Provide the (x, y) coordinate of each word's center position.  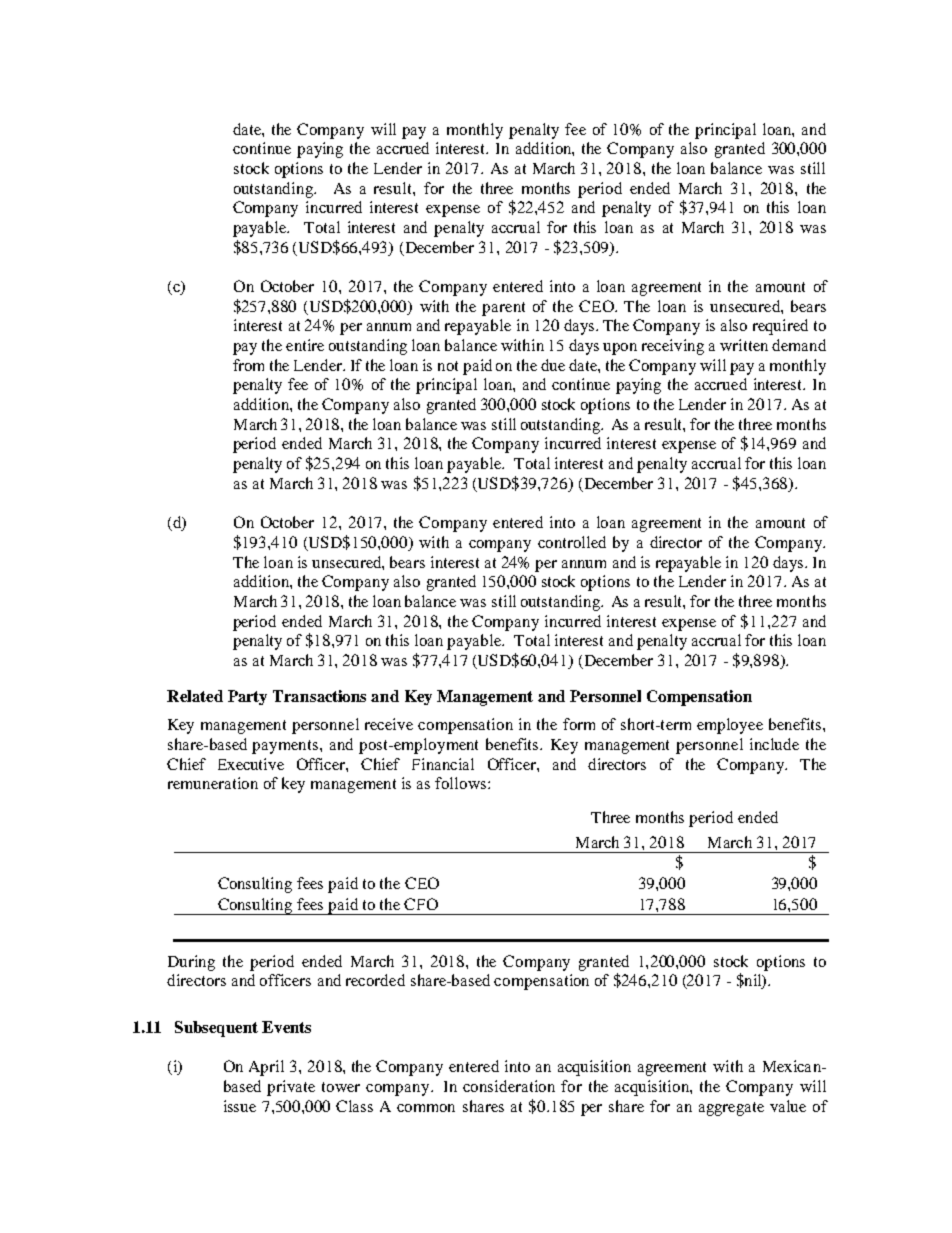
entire (305, 345)
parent (503, 309)
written (744, 345)
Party (247, 697)
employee (730, 726)
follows (462, 783)
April (266, 1068)
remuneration (213, 783)
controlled (572, 542)
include (774, 744)
